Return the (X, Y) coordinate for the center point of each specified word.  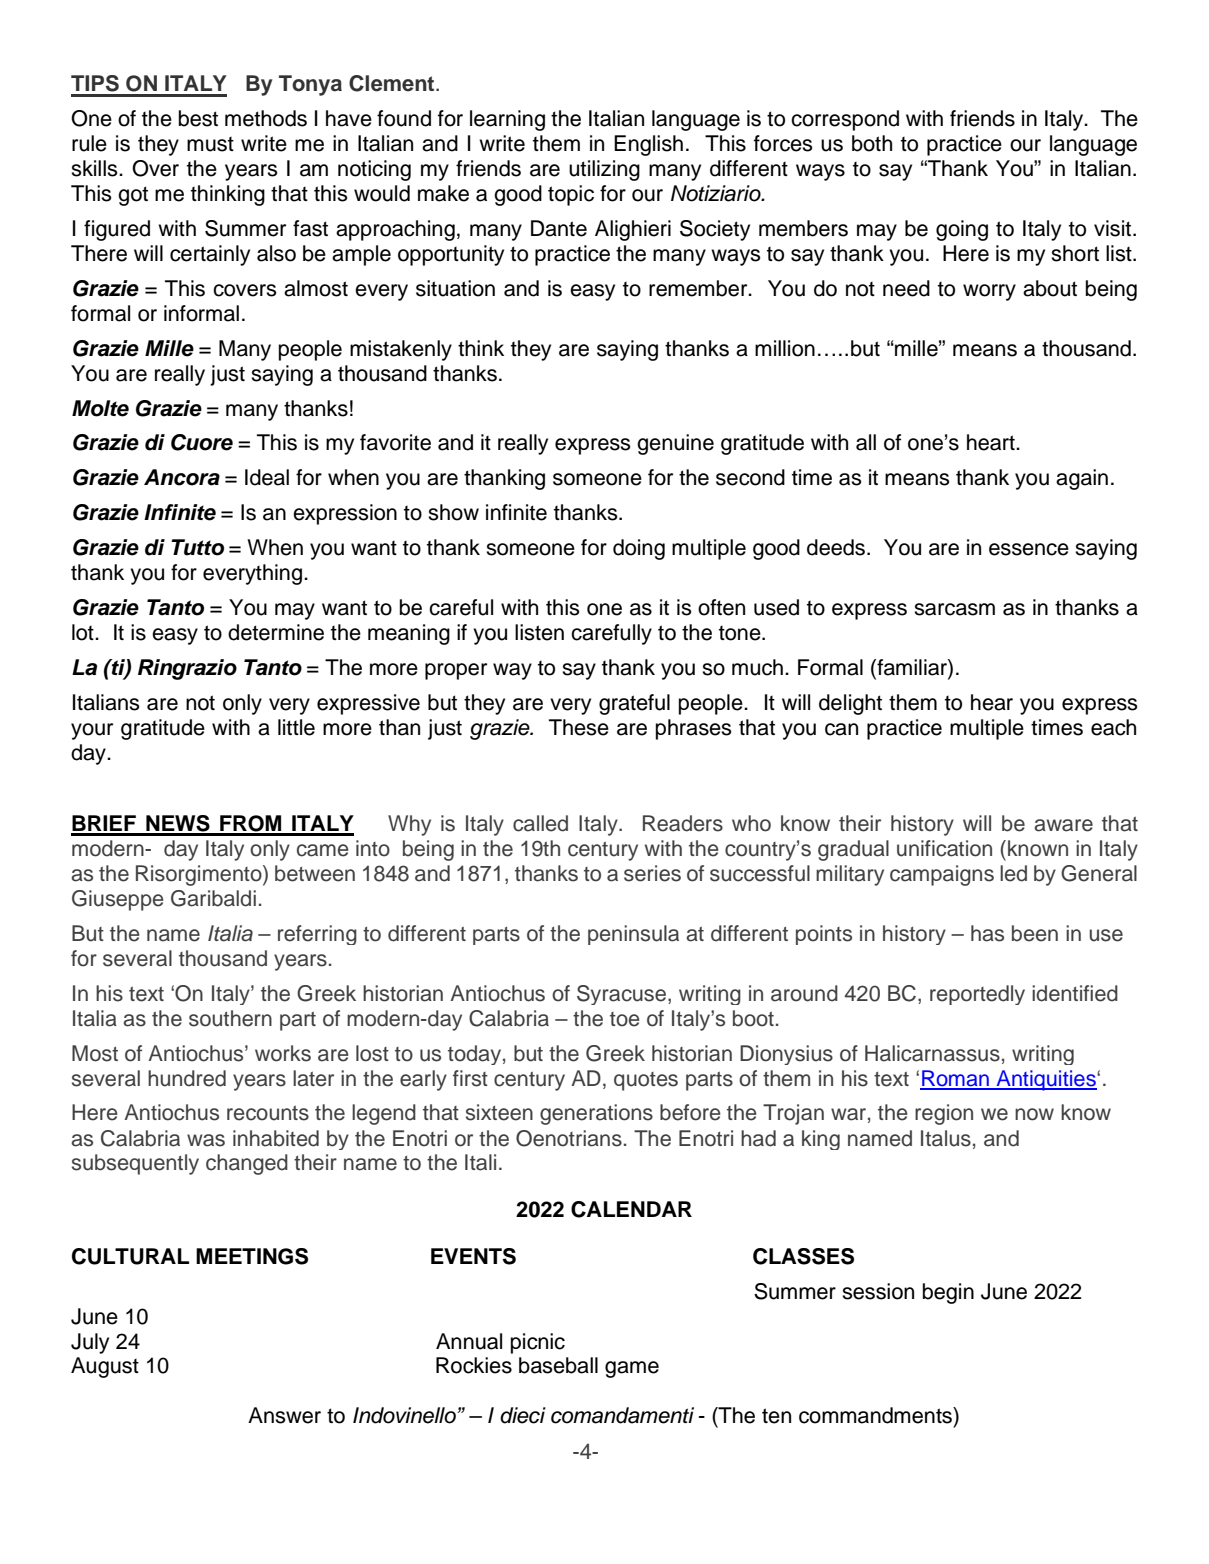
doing (639, 549)
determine (276, 632)
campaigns (942, 875)
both (872, 143)
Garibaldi (213, 898)
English (648, 145)
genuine (675, 444)
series (652, 873)
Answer (284, 1415)
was (206, 1140)
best (198, 118)
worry (989, 292)
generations (596, 1114)
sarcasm (954, 609)
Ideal (267, 477)
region (944, 1114)
